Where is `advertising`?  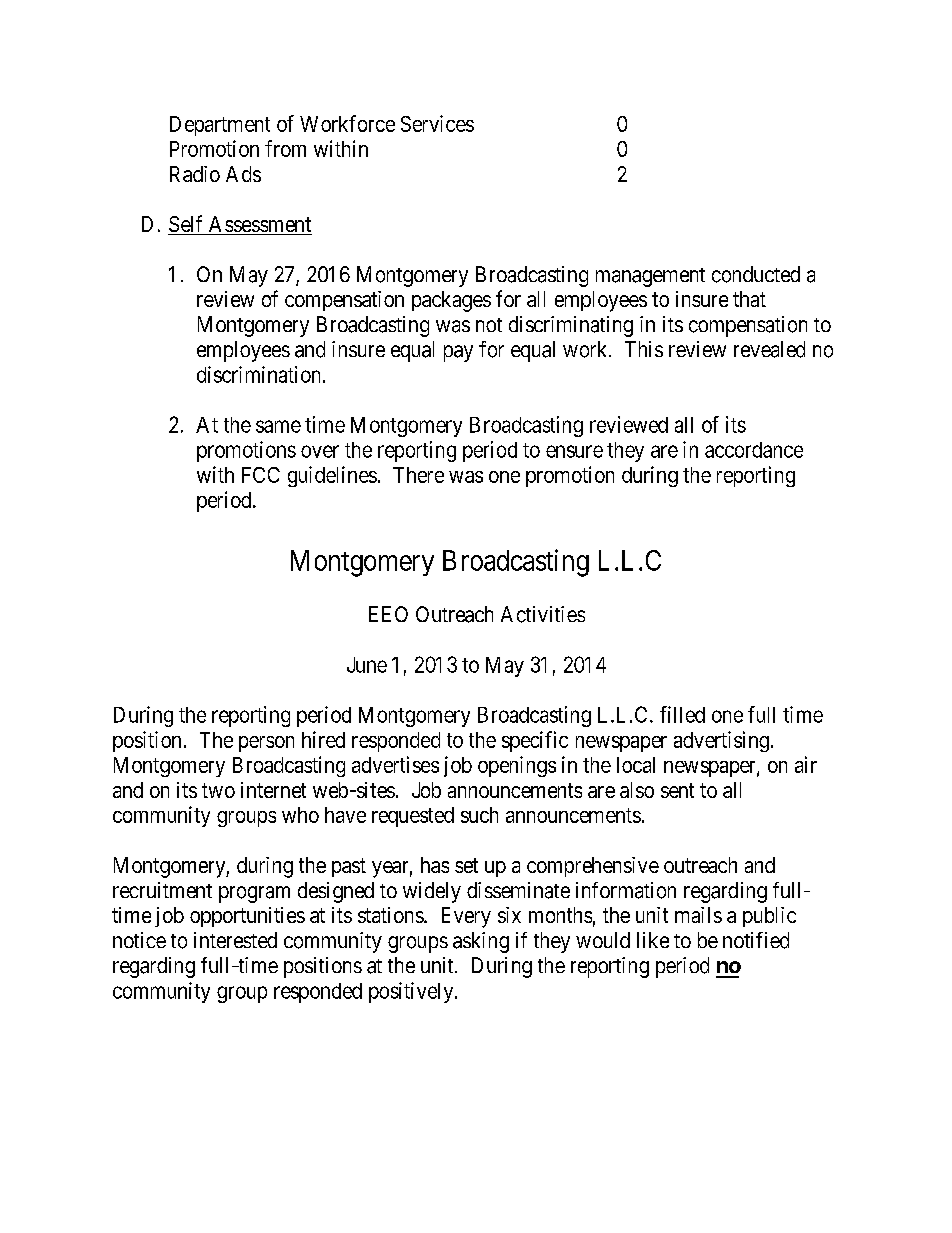 advertising is located at coordinates (721, 741).
